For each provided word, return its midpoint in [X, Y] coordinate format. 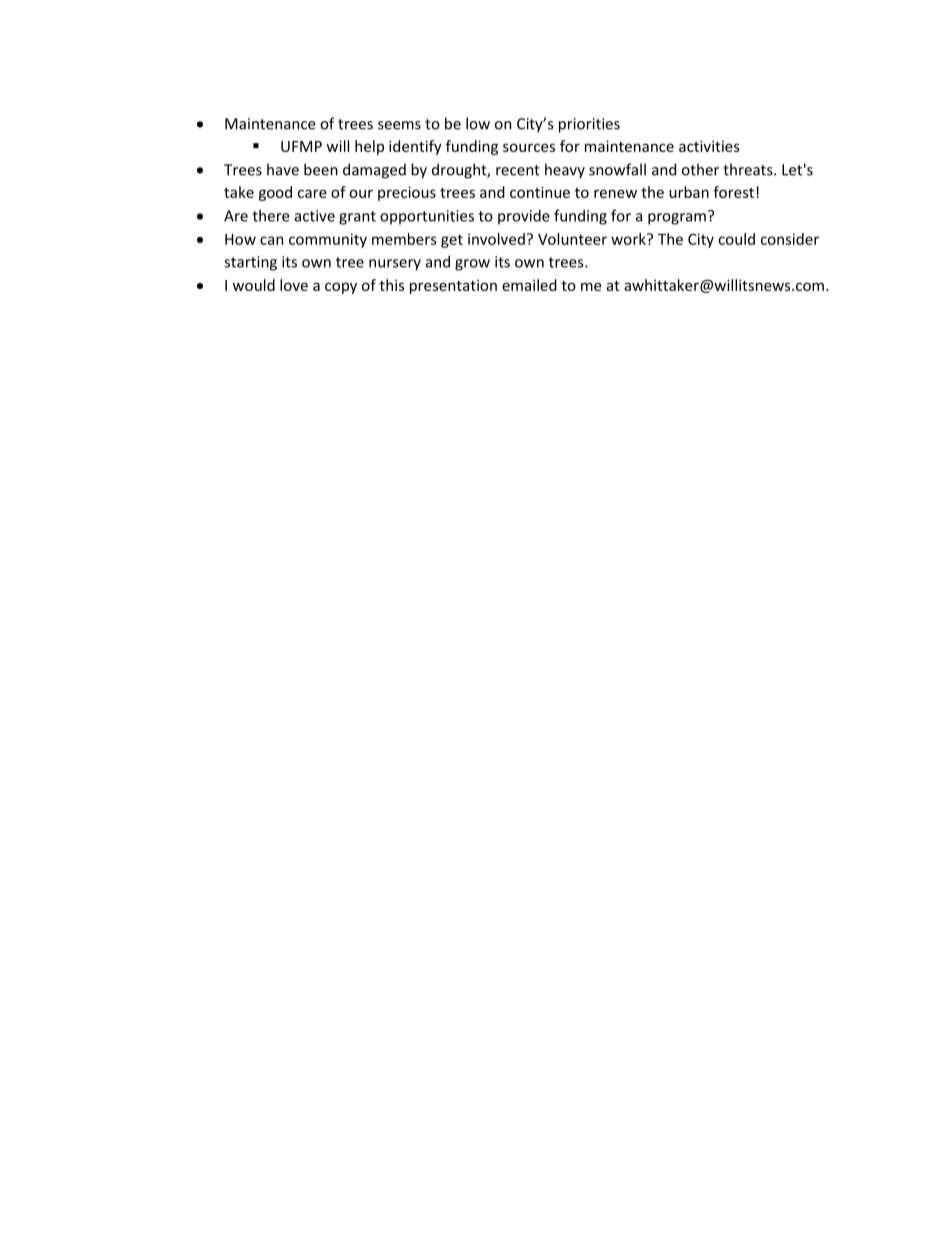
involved [496, 239]
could [736, 239]
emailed [529, 285]
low [478, 123]
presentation [453, 287]
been [321, 169]
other [700, 169]
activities [709, 146]
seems [399, 125]
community [328, 240]
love [294, 285]
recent [518, 170]
